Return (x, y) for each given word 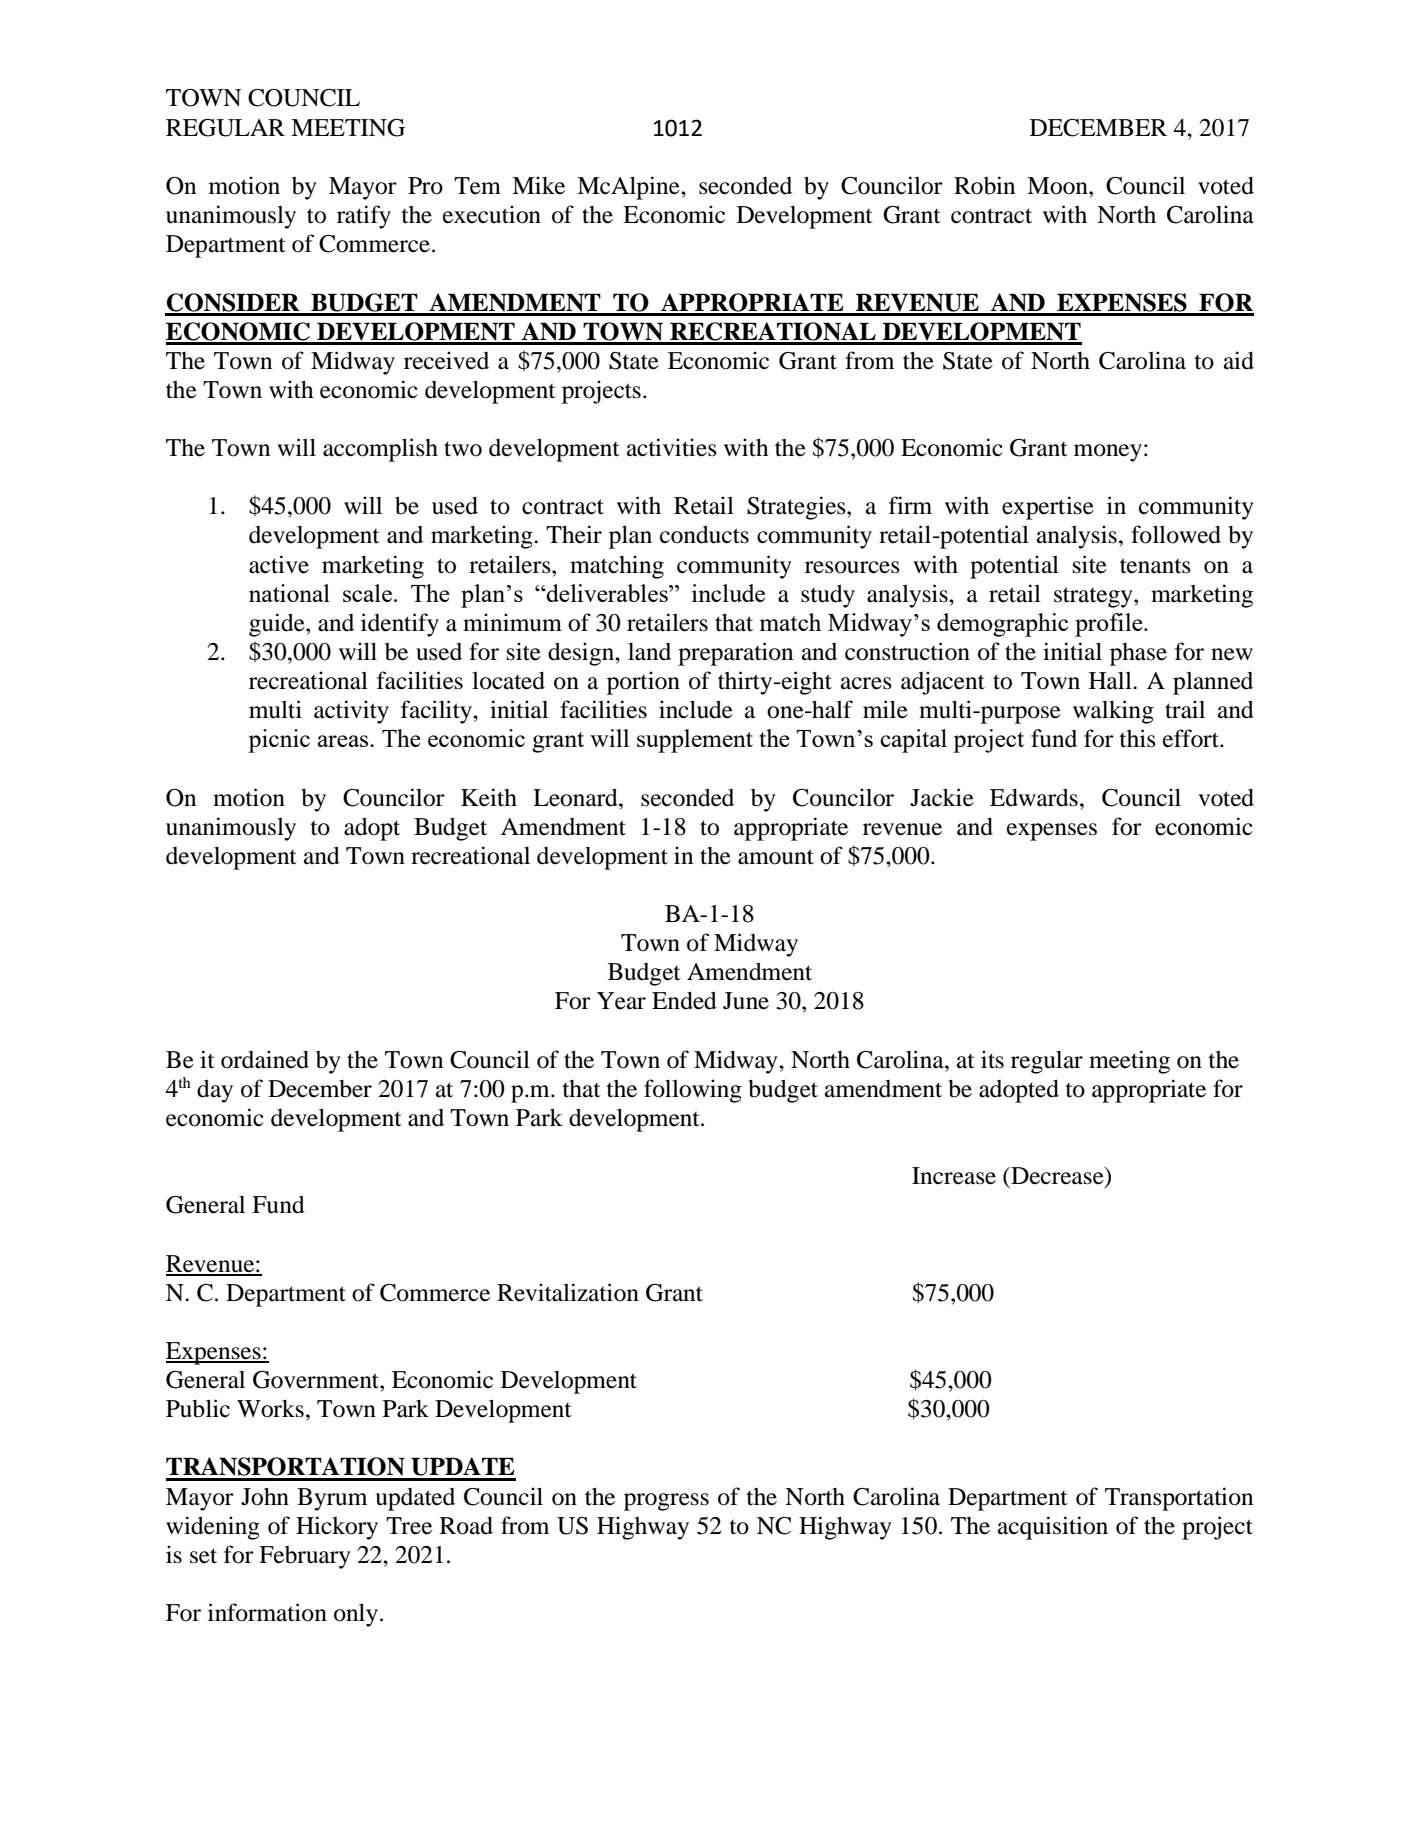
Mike (538, 185)
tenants (1155, 566)
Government (317, 1380)
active (279, 564)
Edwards (1034, 797)
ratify (364, 217)
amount (776, 857)
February (305, 1557)
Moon (1058, 186)
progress (666, 1502)
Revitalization (568, 1292)
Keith (489, 797)
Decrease (1057, 1177)
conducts (704, 534)
